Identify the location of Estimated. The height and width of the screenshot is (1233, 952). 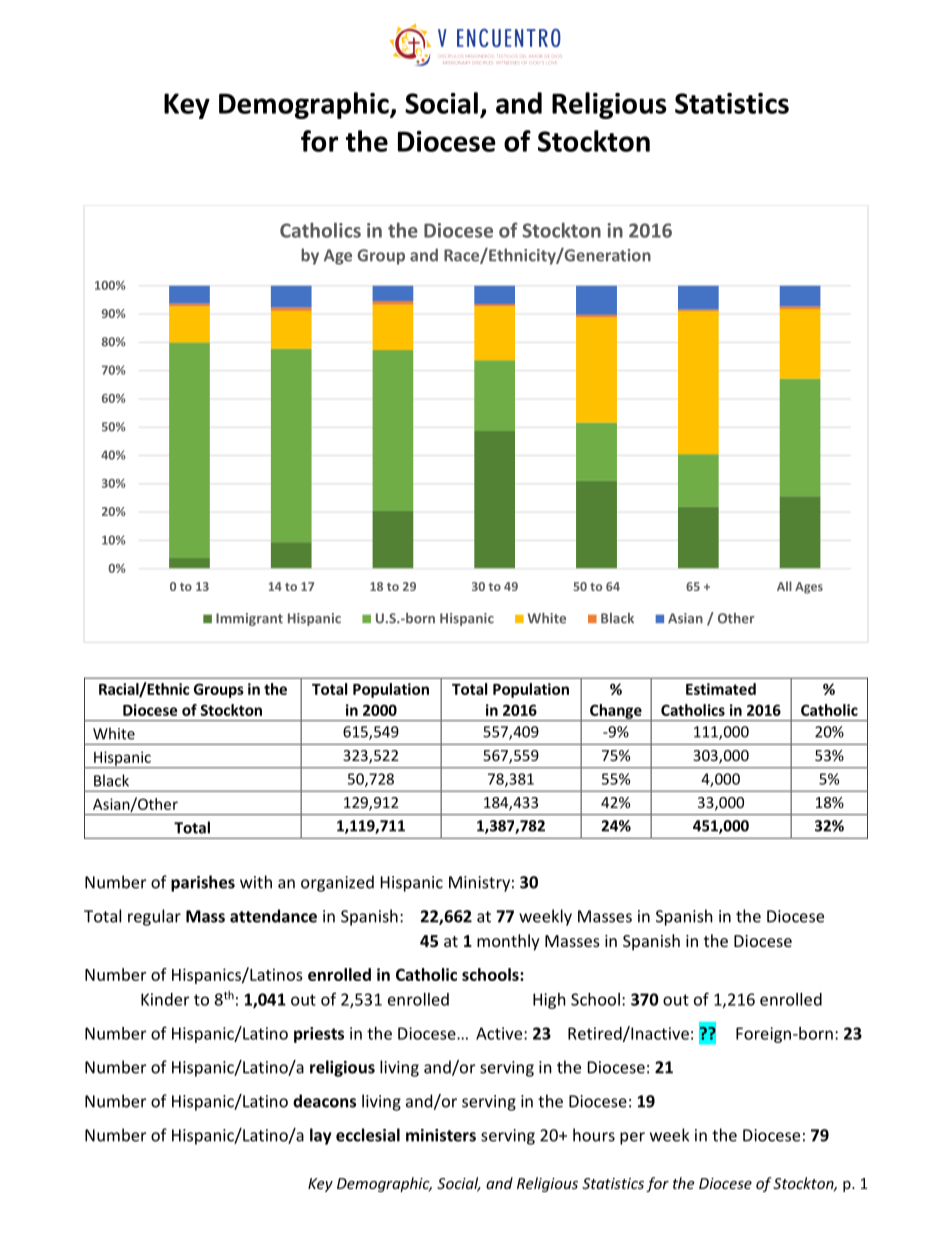
(721, 689).
